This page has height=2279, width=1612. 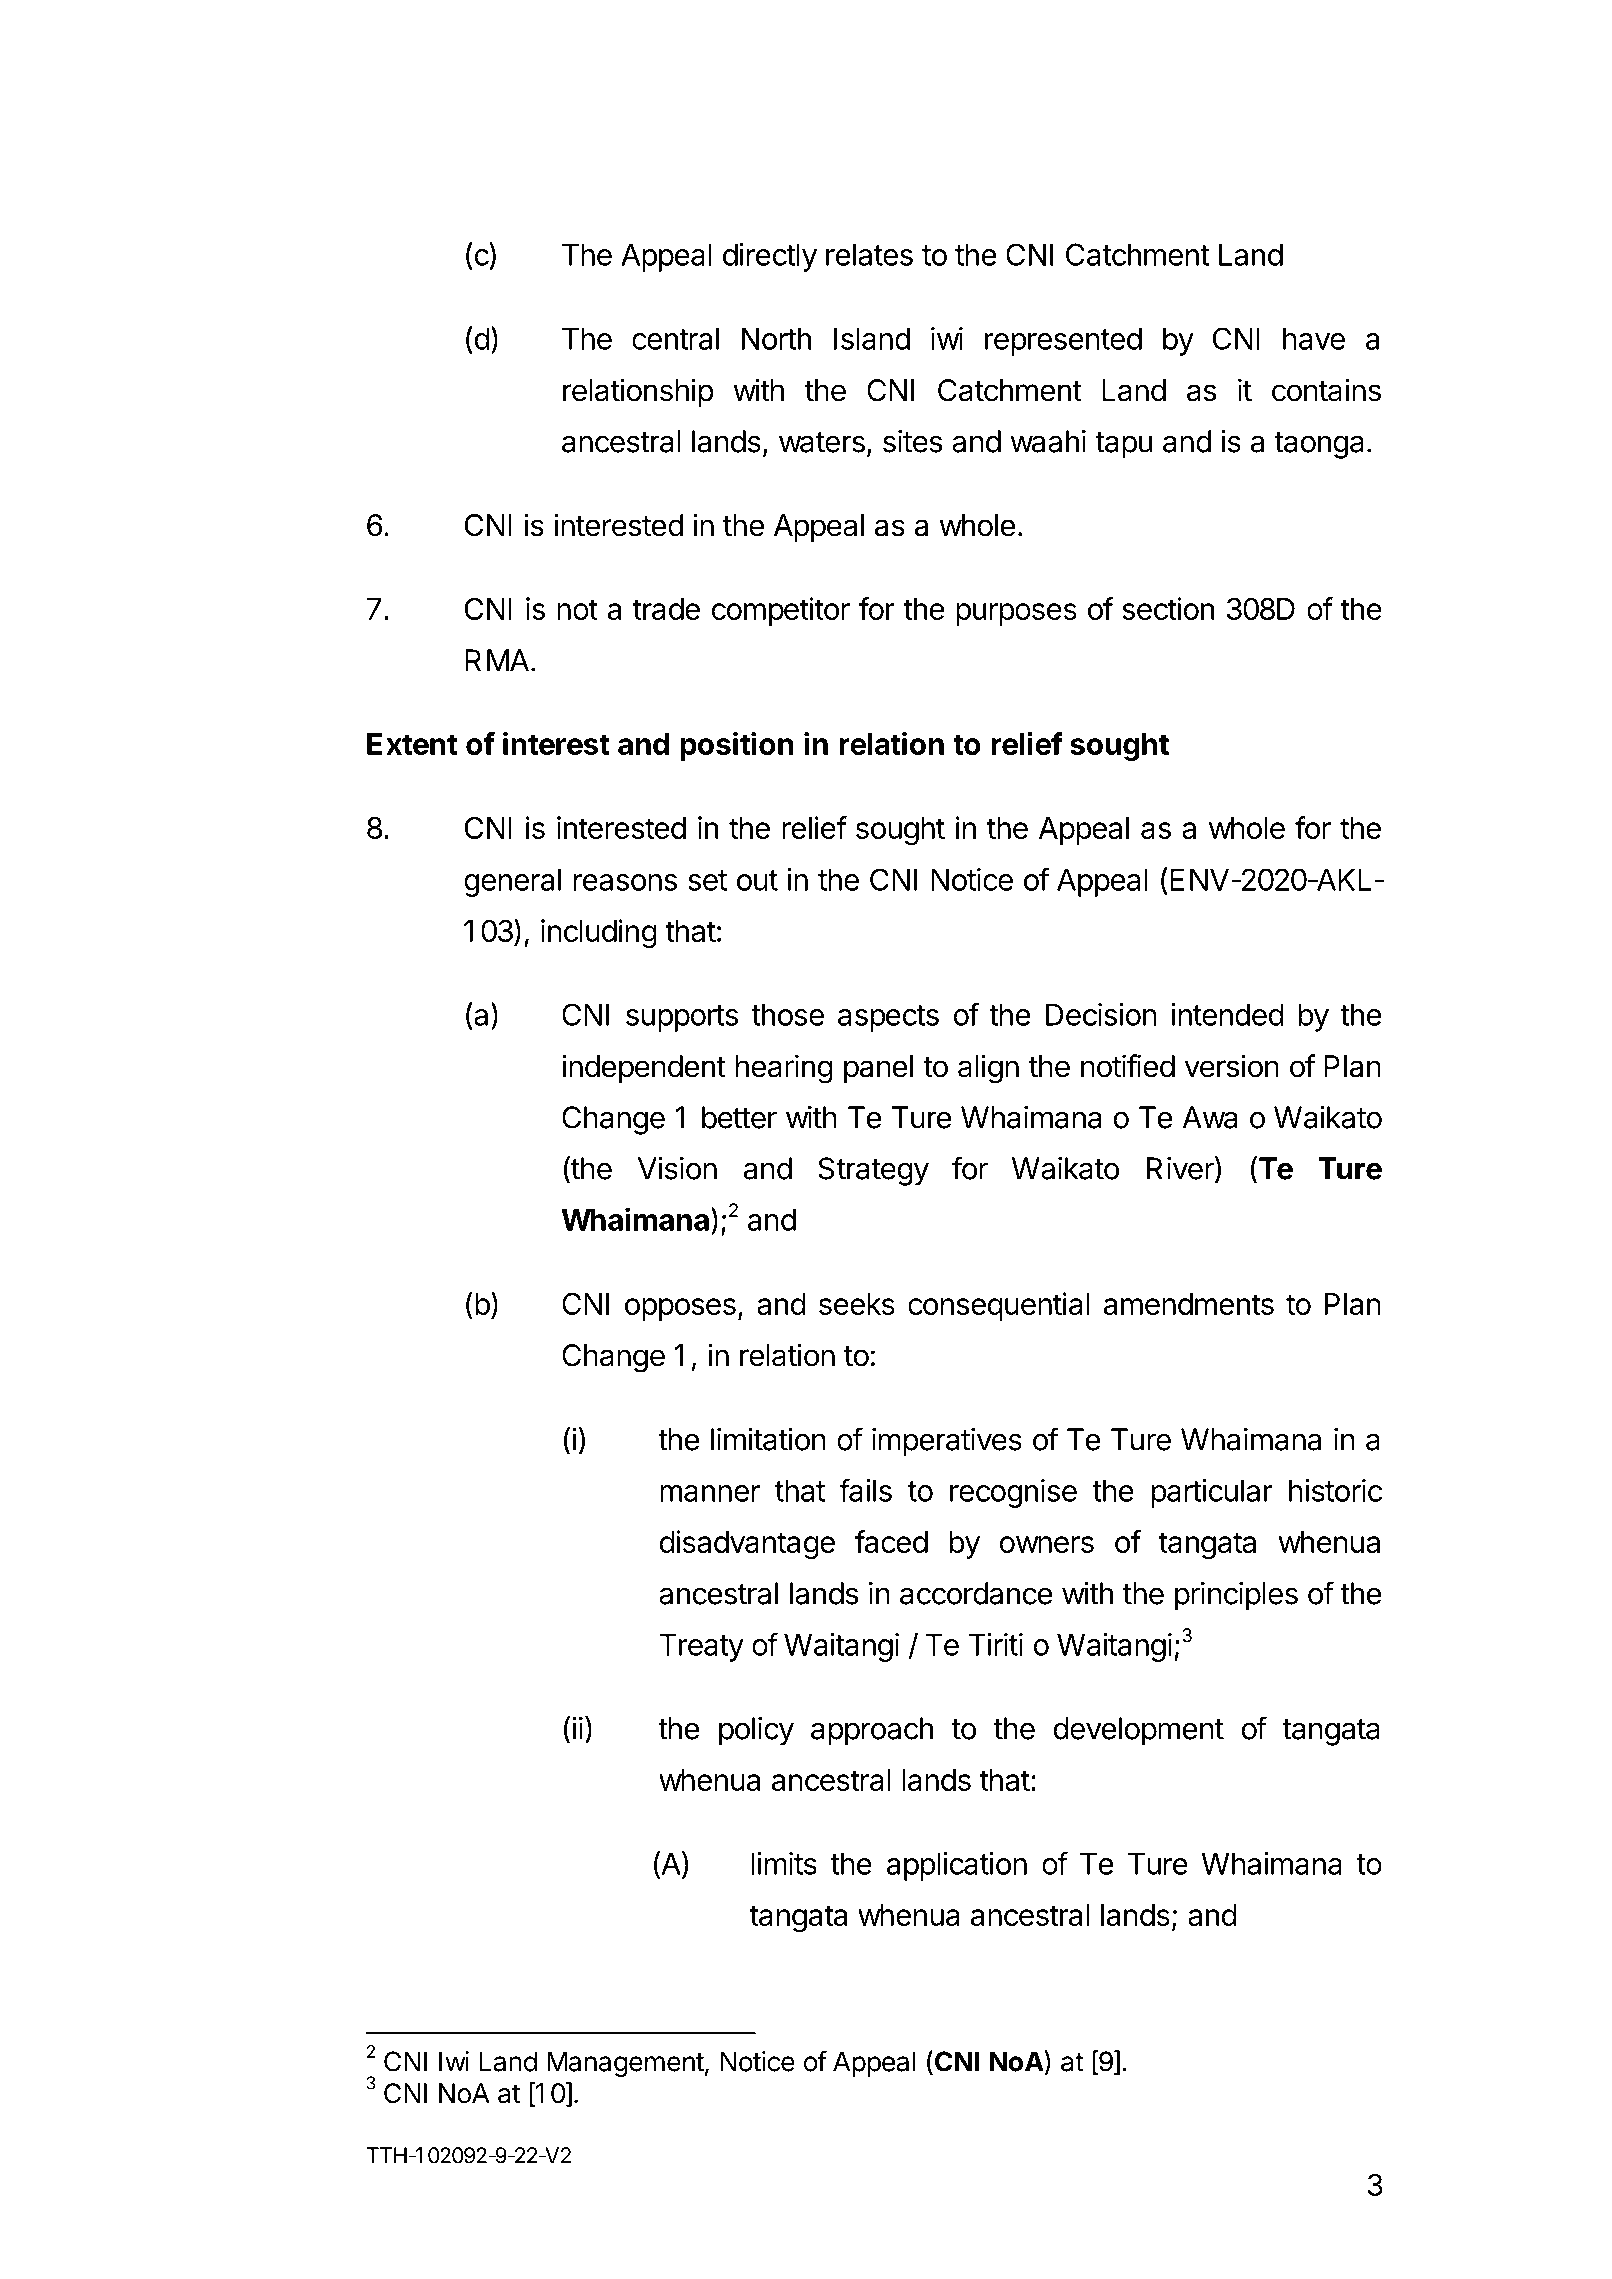 I want to click on principles, so click(x=1236, y=1596).
